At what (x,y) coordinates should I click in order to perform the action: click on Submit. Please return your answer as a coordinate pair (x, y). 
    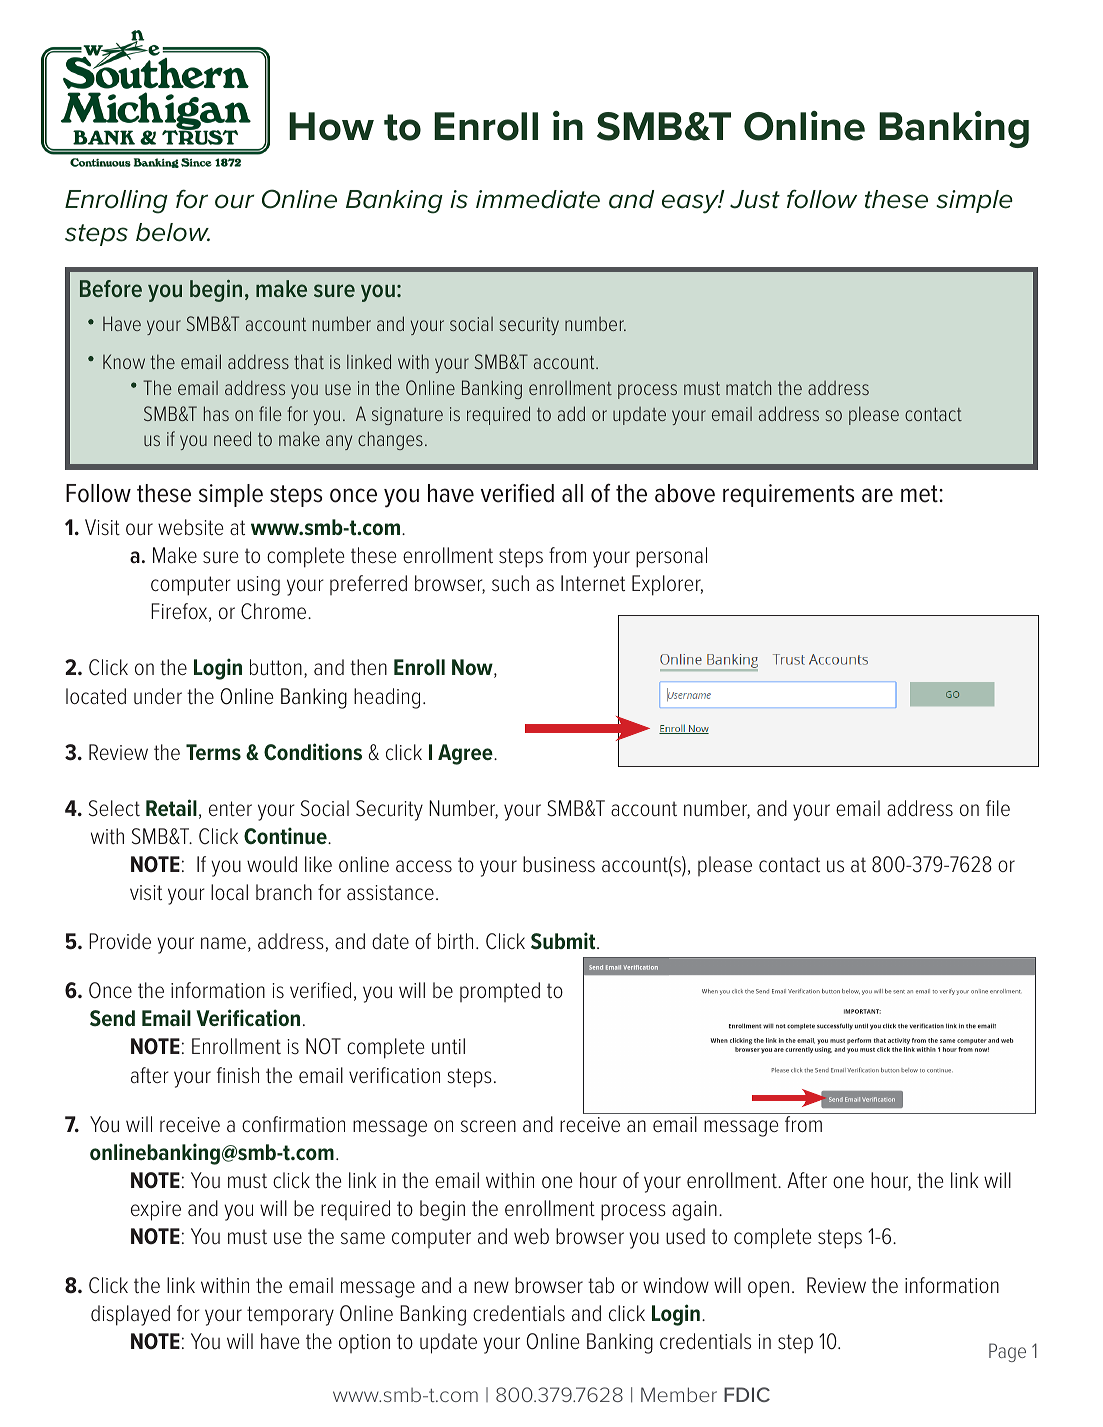
    Looking at the image, I should click on (564, 941).
